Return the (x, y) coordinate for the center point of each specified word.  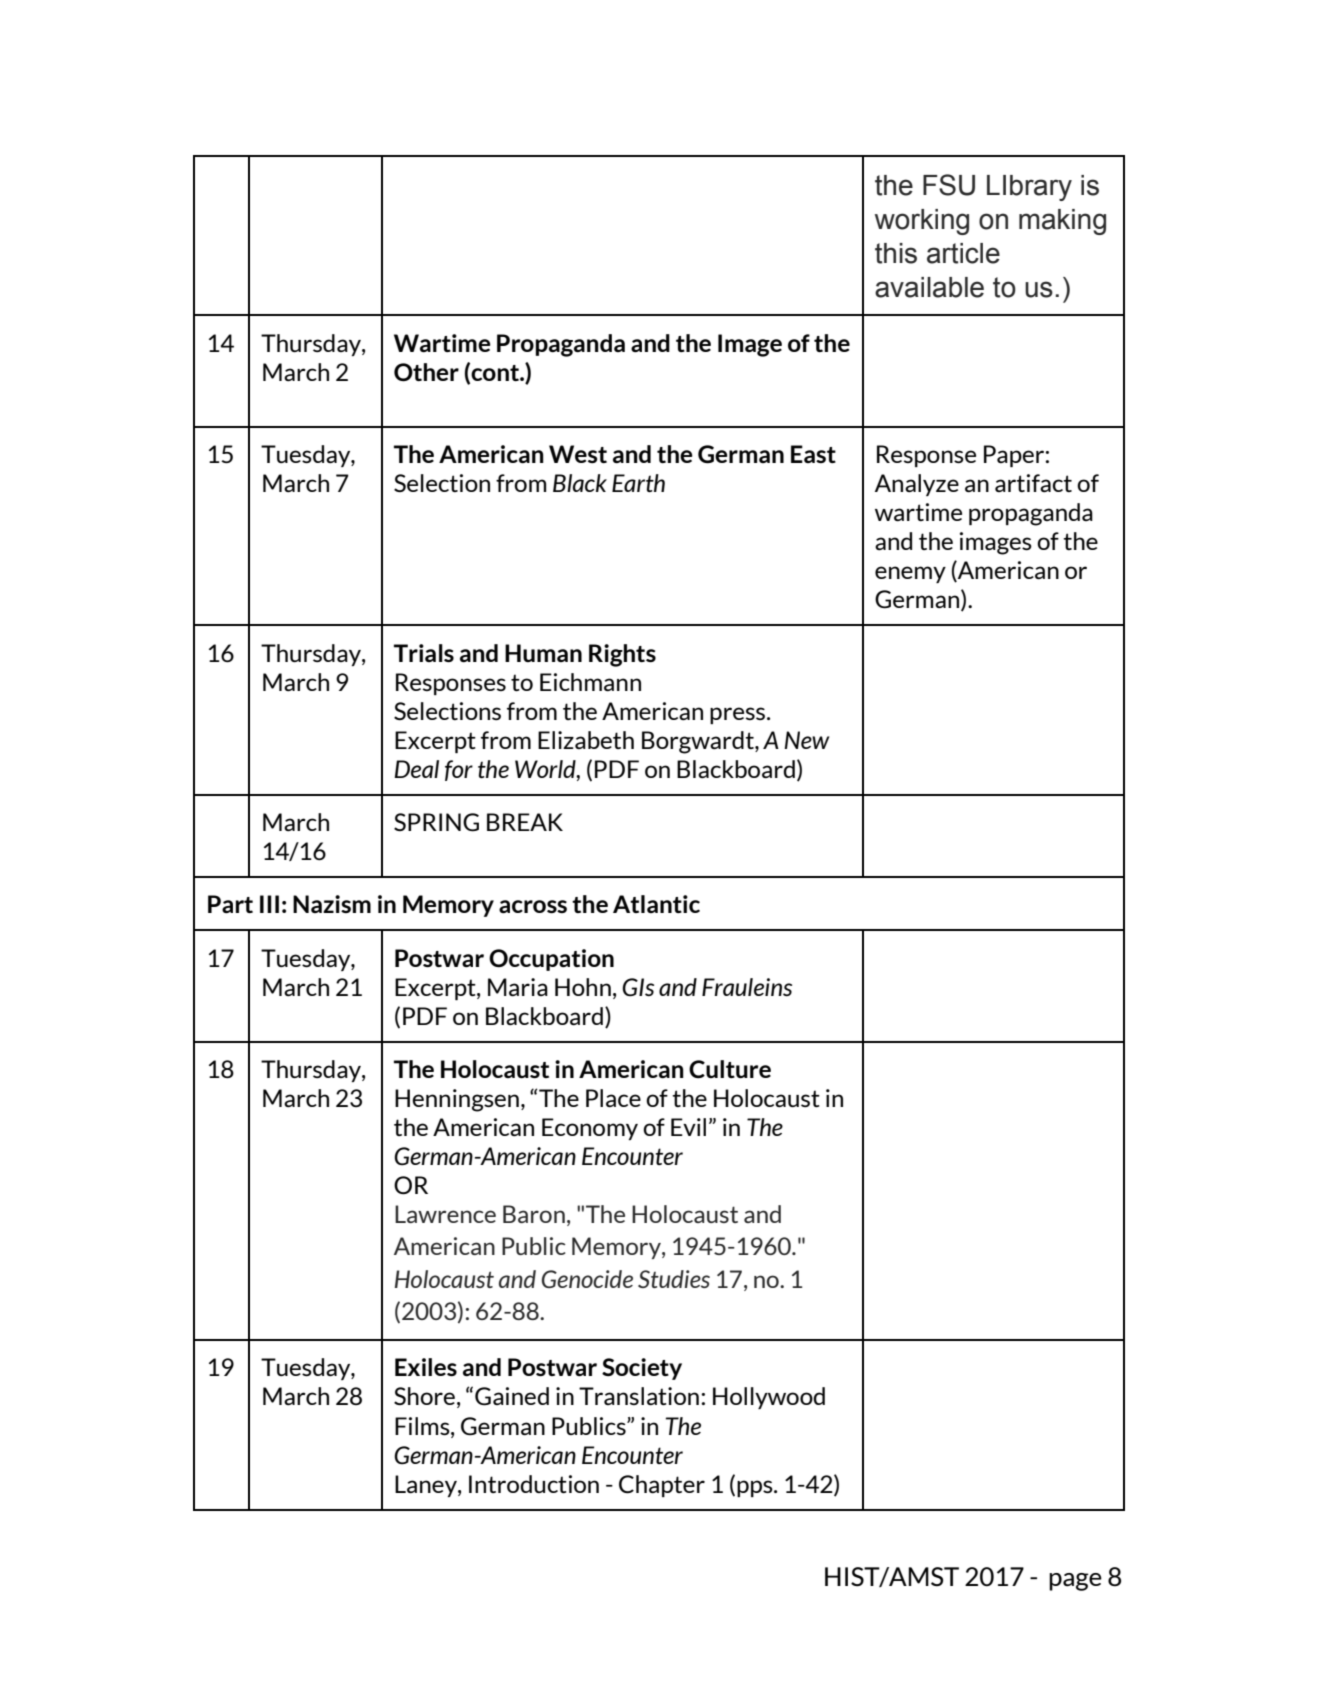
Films (423, 1426)
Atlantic (656, 904)
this (896, 253)
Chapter (662, 1486)
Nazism (332, 904)
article (963, 253)
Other (426, 372)
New (806, 740)
